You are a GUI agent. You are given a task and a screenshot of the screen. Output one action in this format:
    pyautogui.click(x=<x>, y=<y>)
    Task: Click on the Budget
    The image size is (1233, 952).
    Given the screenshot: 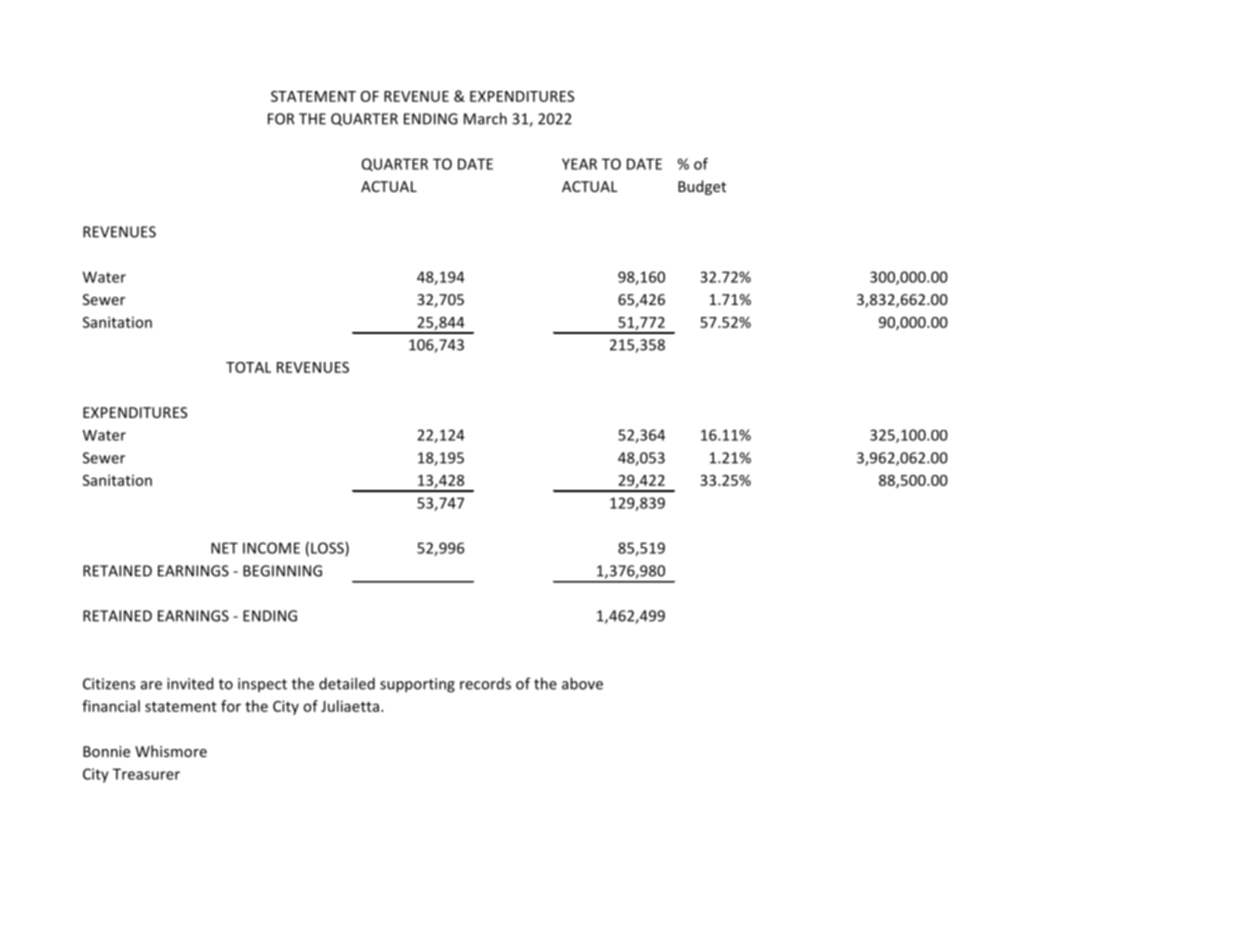 What is the action you would take?
    pyautogui.click(x=702, y=187)
